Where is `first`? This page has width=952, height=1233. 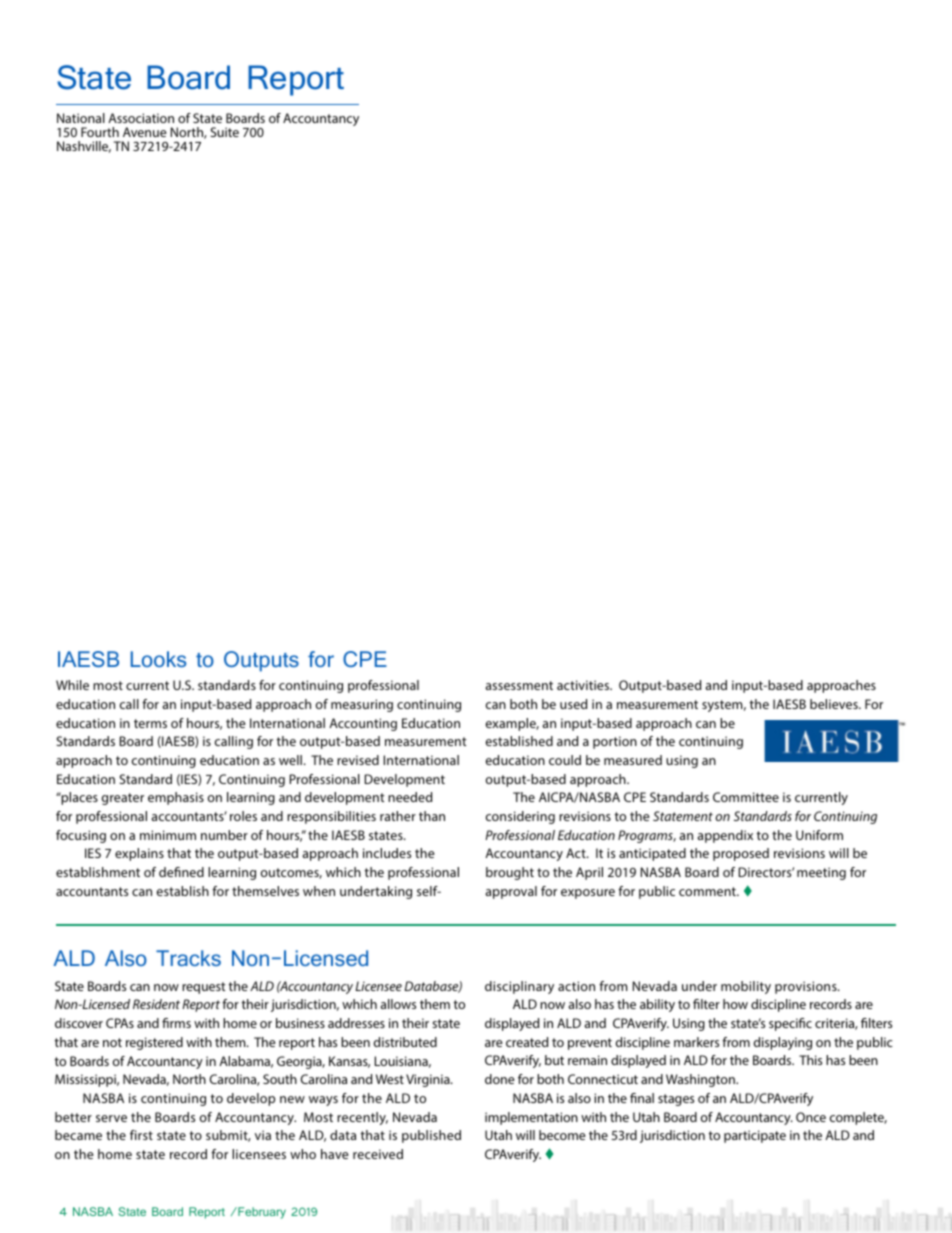 first is located at coordinates (141, 1135).
